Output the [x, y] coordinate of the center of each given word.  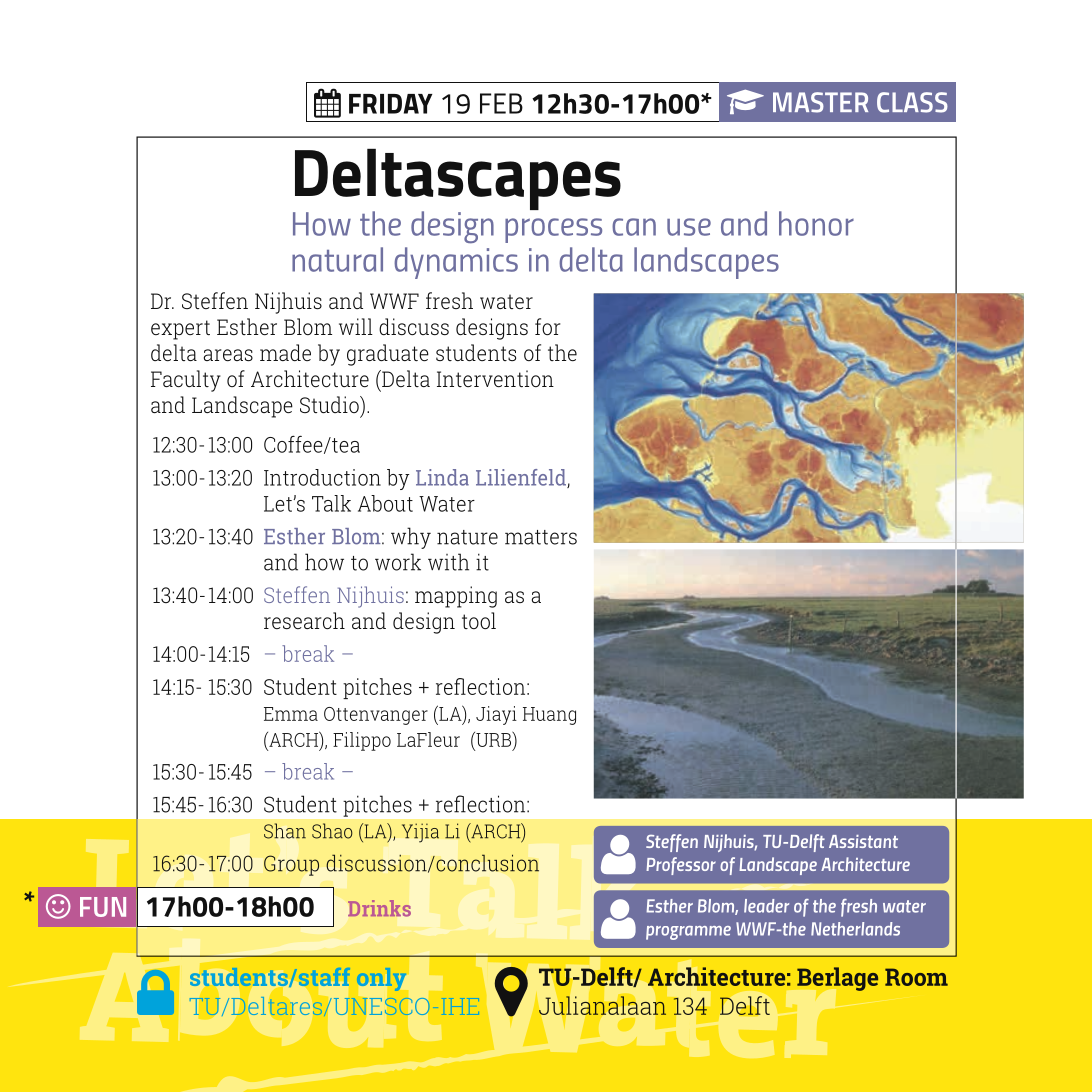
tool [479, 620]
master [820, 102]
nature [467, 537]
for [548, 326]
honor [816, 223]
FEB [501, 103]
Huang [549, 716]
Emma [291, 714]
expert [180, 330]
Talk [331, 503]
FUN [103, 907]
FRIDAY [391, 104]
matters [541, 537]
